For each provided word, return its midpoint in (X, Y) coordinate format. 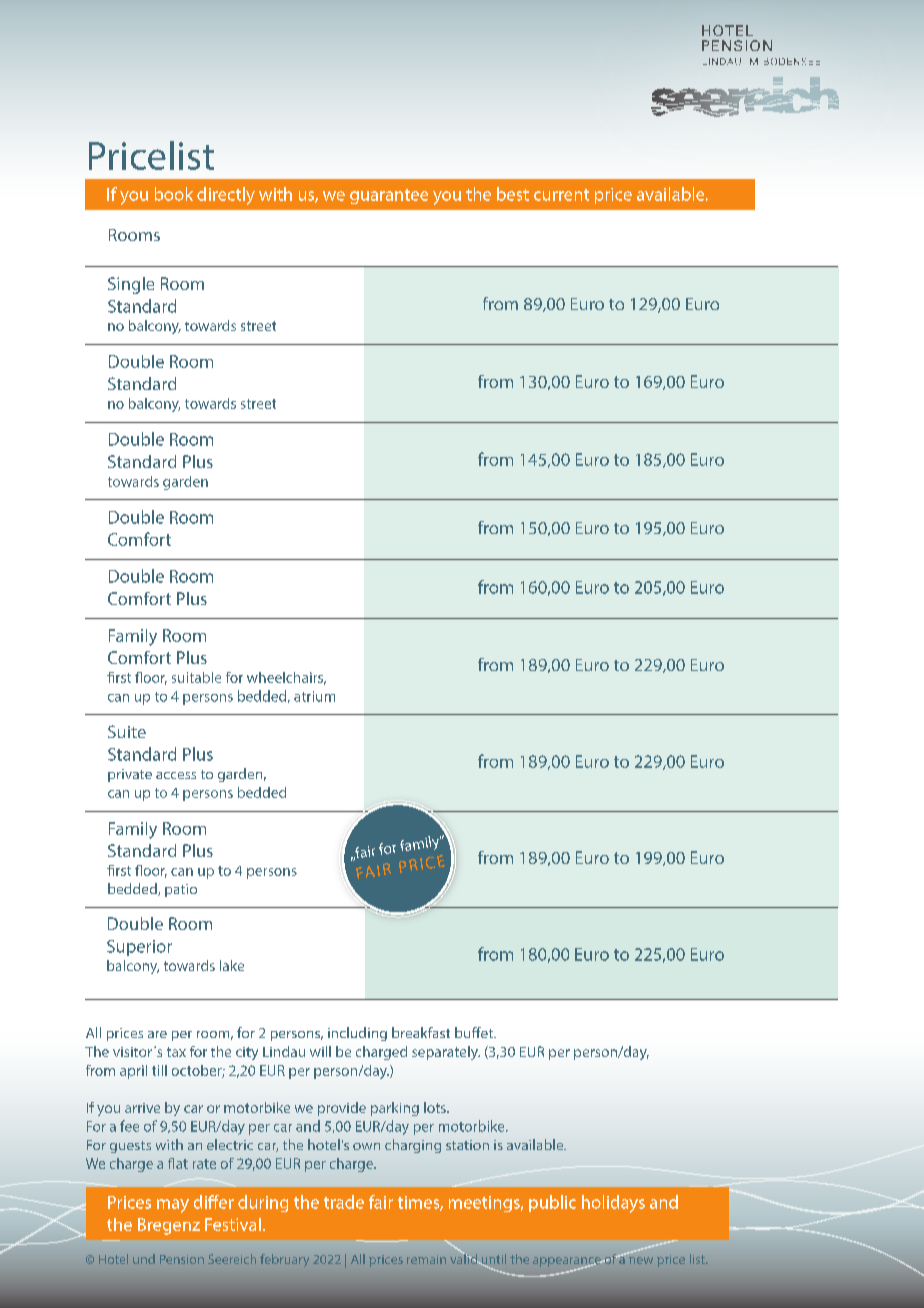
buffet (475, 1032)
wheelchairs (286, 678)
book (174, 194)
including (357, 1034)
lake (232, 965)
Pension (182, 1259)
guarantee (389, 196)
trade (344, 1202)
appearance (568, 1263)
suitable (196, 677)
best (513, 194)
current (561, 195)
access (176, 775)
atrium (314, 696)
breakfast (421, 1032)
